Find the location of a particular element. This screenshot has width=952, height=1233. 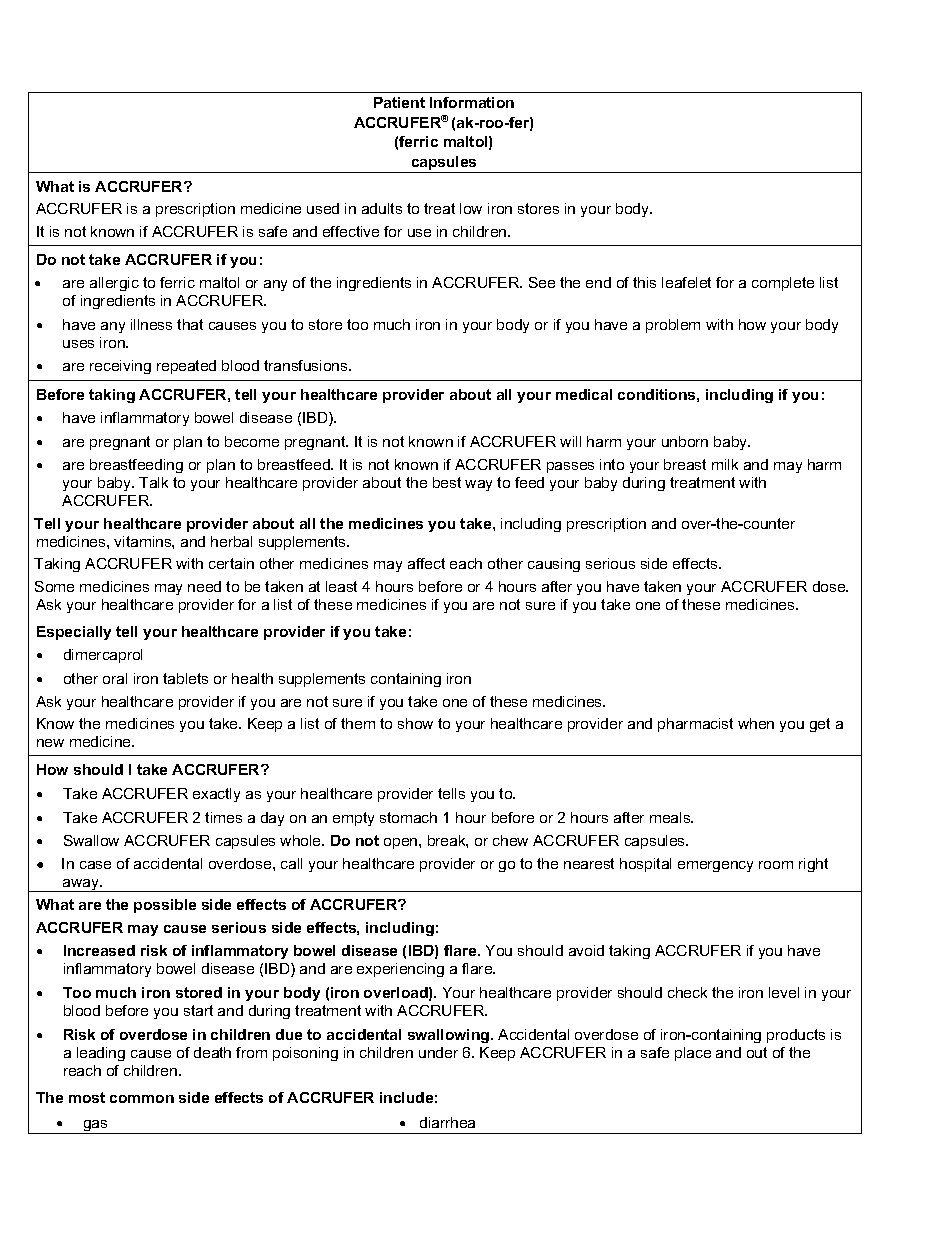

complete is located at coordinates (783, 284).
